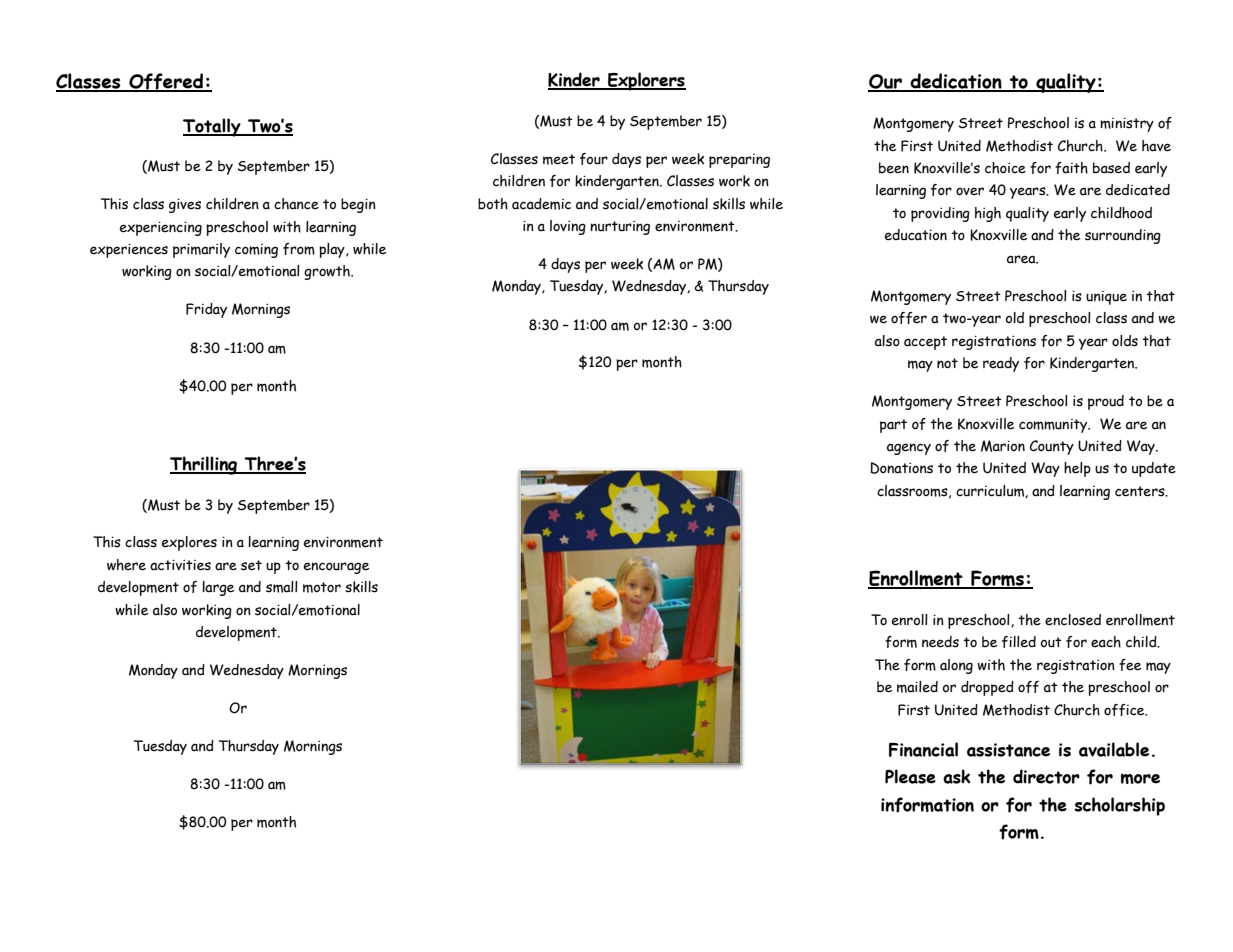 The image size is (1233, 952). What do you see at coordinates (956, 82) in the document?
I see `dedication` at bounding box center [956, 82].
